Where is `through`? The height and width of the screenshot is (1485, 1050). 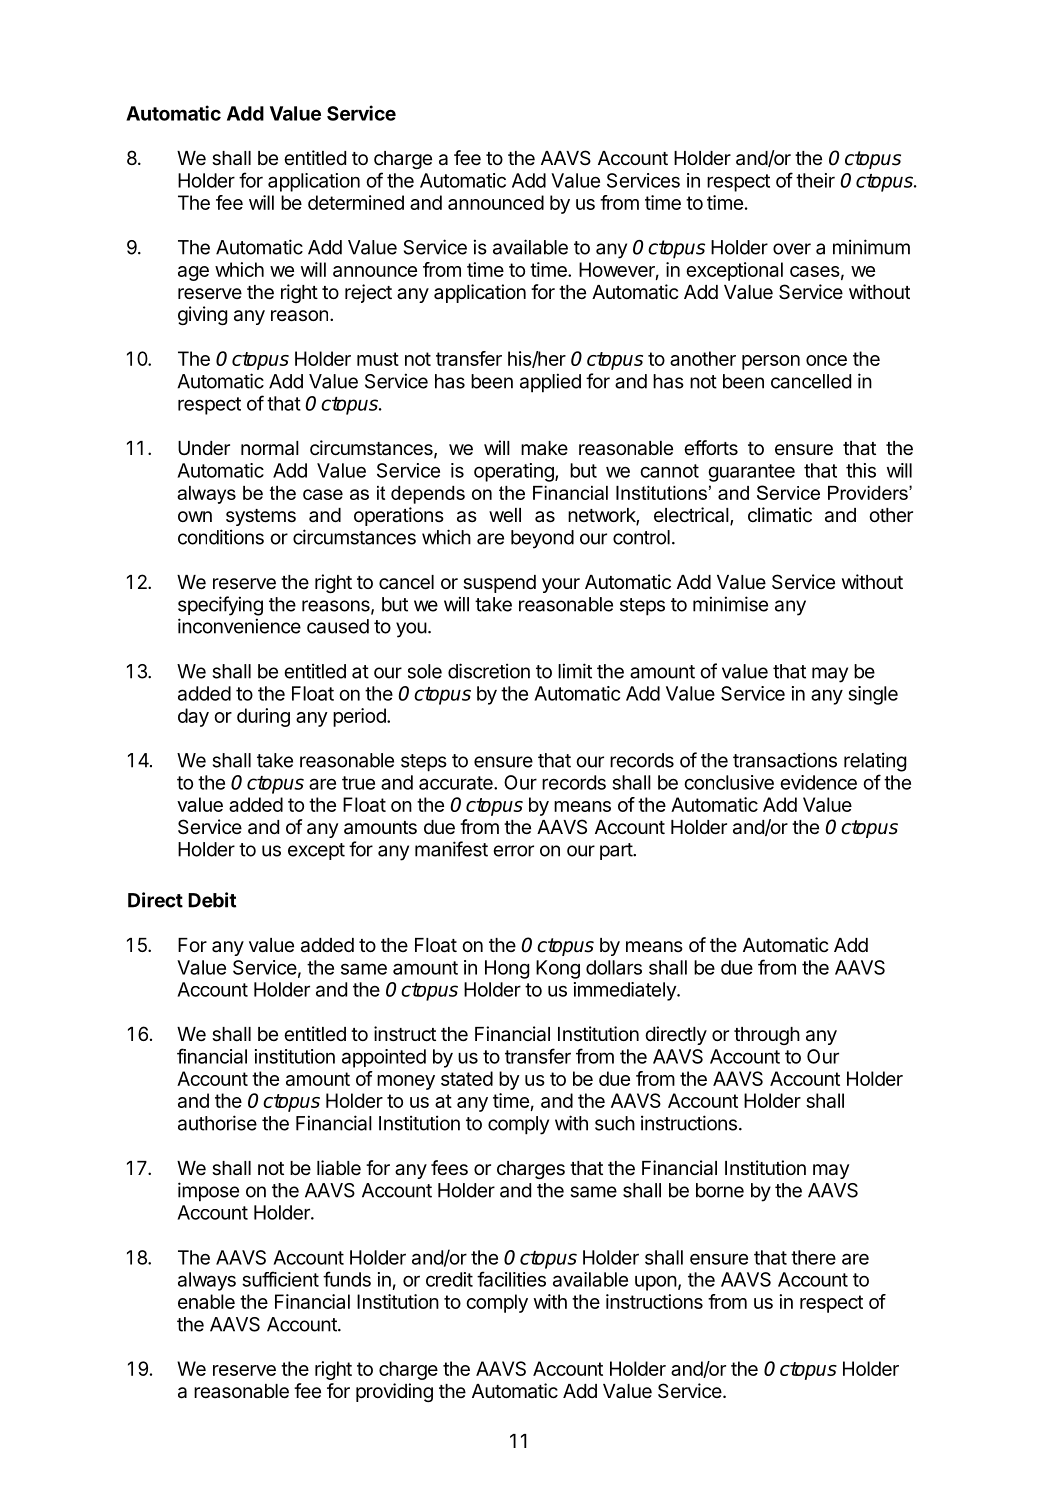
through is located at coordinates (767, 1036).
